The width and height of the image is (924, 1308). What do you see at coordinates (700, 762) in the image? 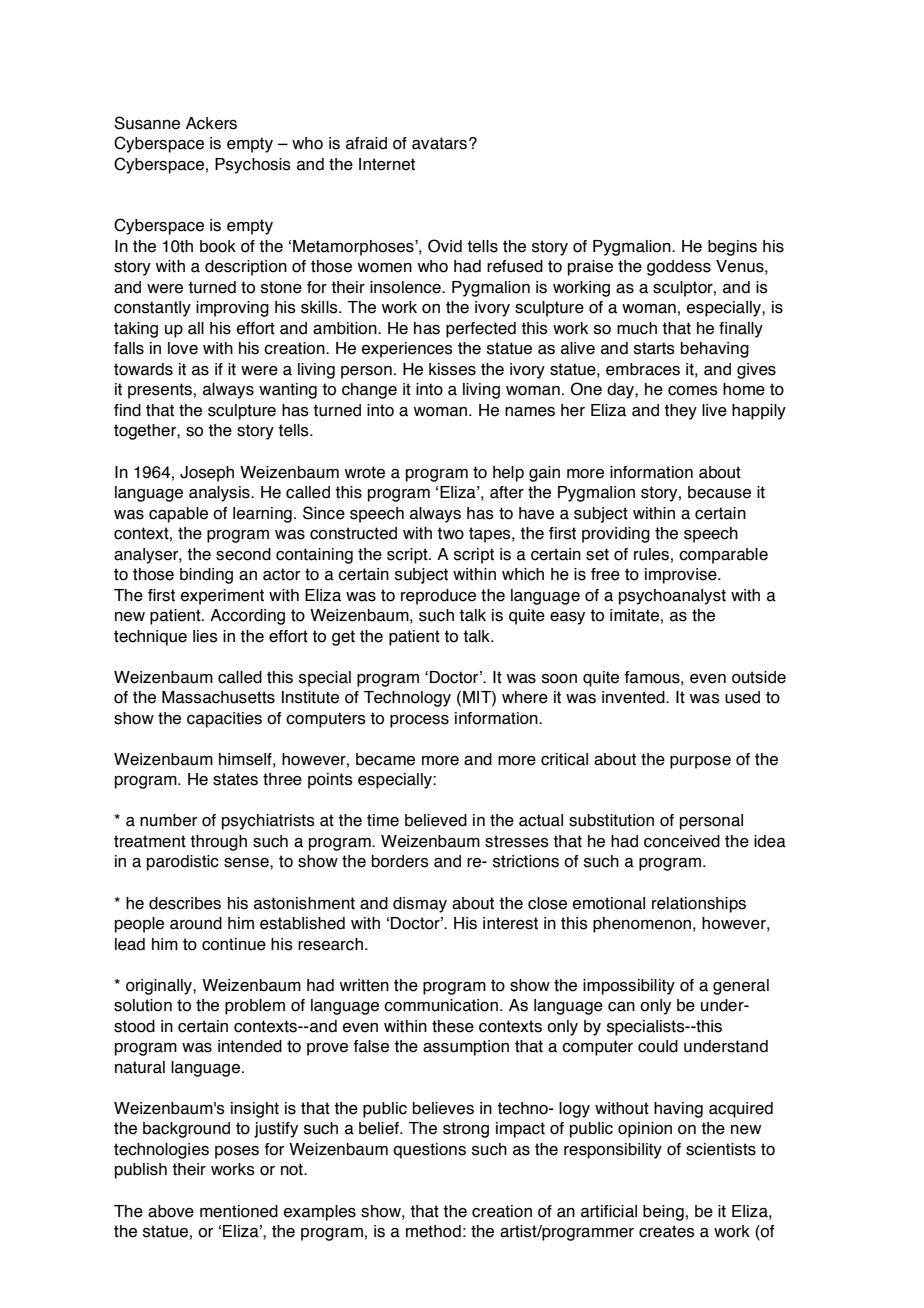
I see `purpose` at bounding box center [700, 762].
